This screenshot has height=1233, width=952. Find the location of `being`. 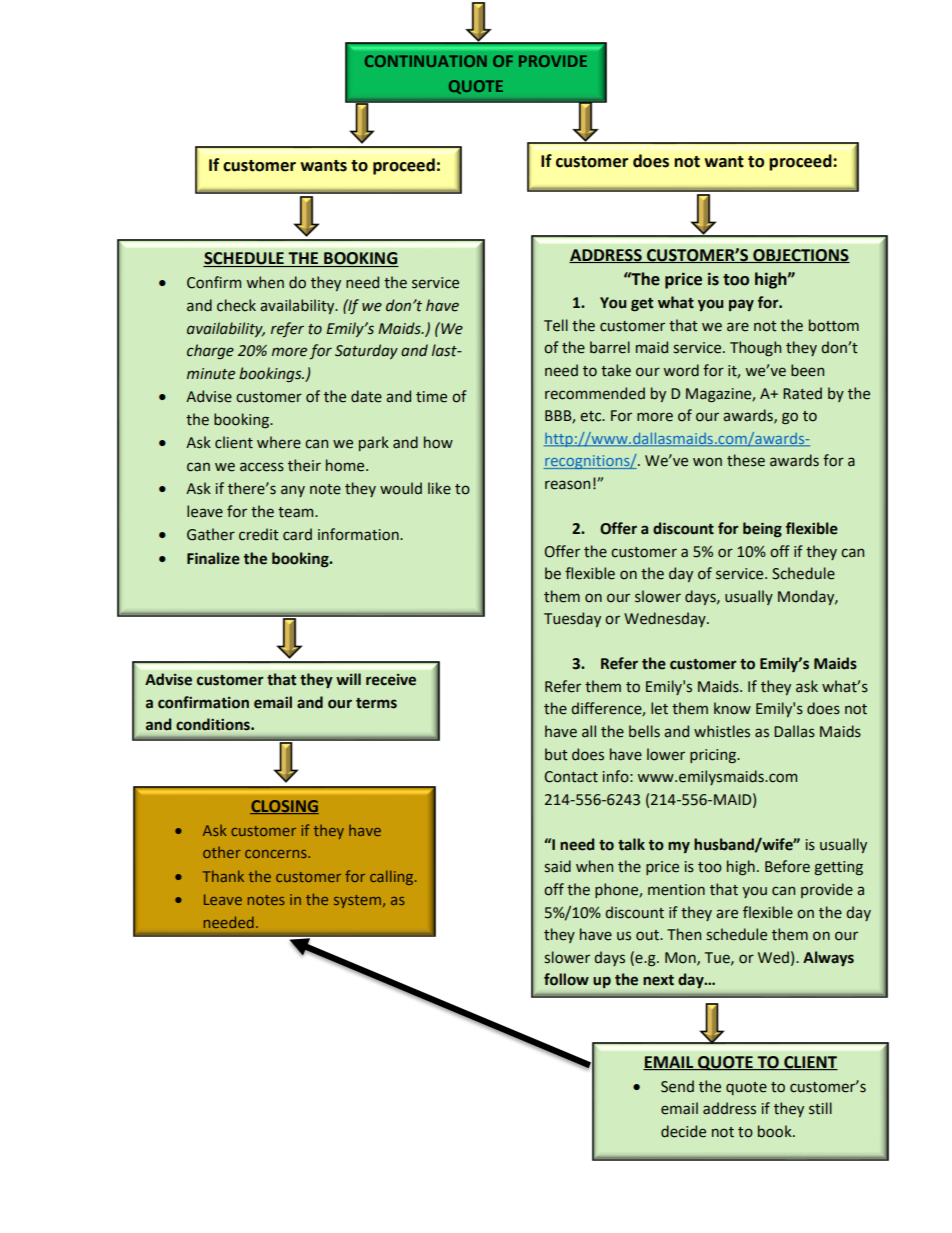

being is located at coordinates (762, 529).
